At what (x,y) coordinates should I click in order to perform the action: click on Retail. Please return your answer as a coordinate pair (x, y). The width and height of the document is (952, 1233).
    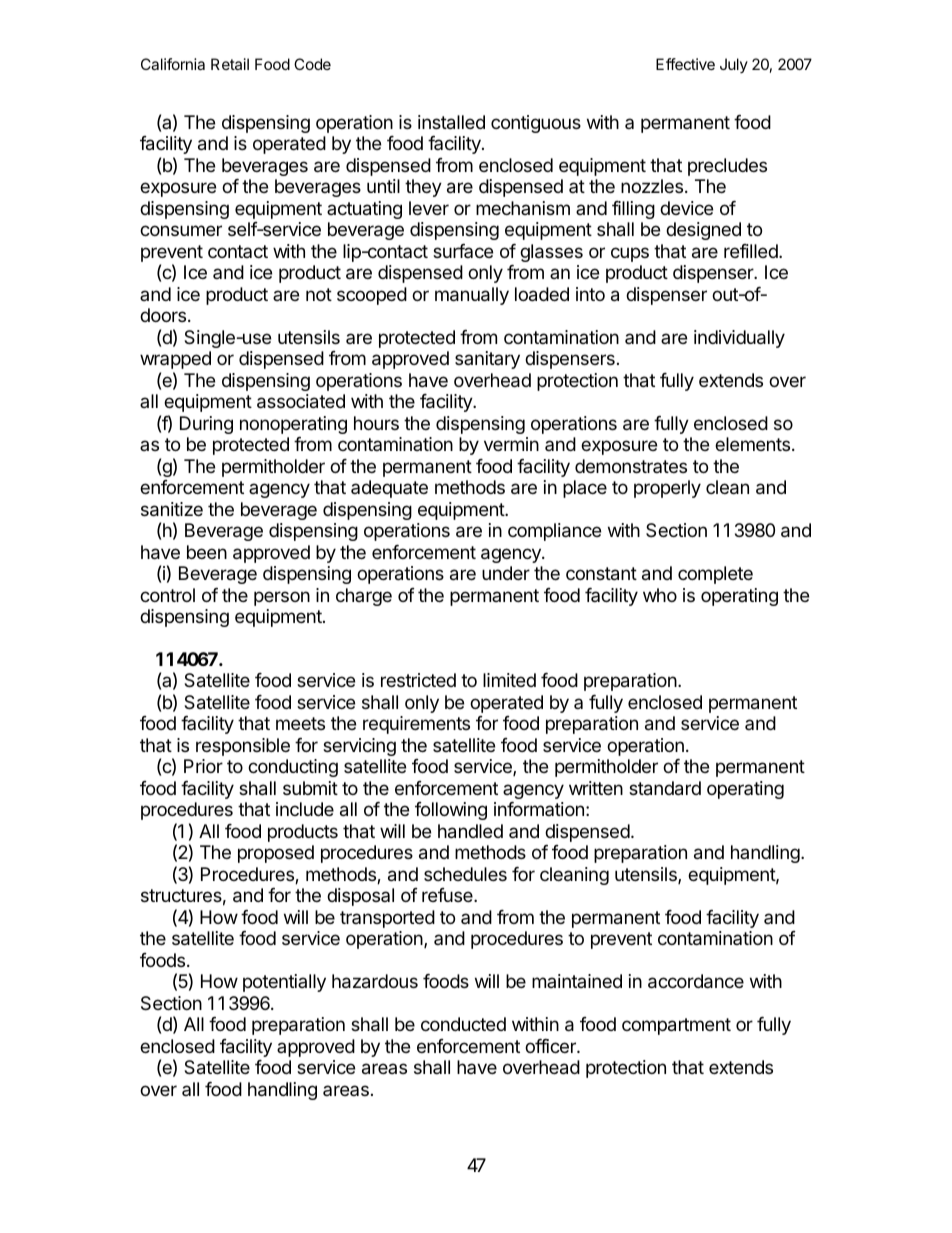
    Looking at the image, I should click on (230, 64).
